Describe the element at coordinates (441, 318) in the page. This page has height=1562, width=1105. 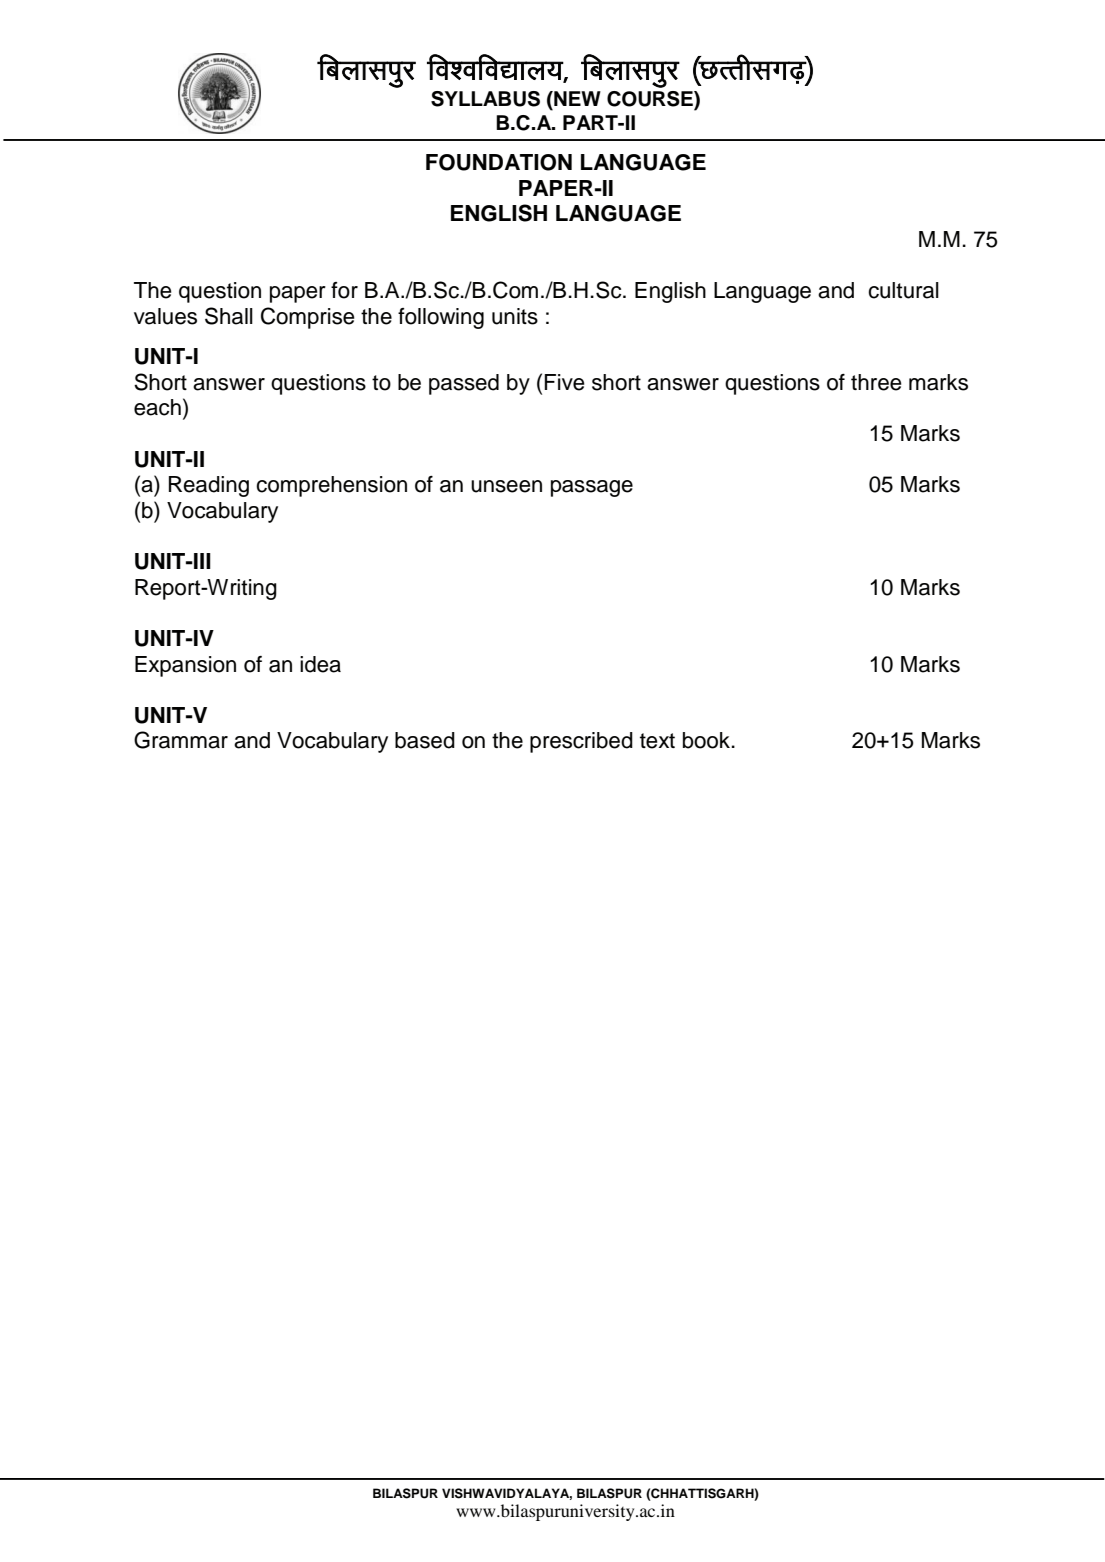
I see `following` at that location.
